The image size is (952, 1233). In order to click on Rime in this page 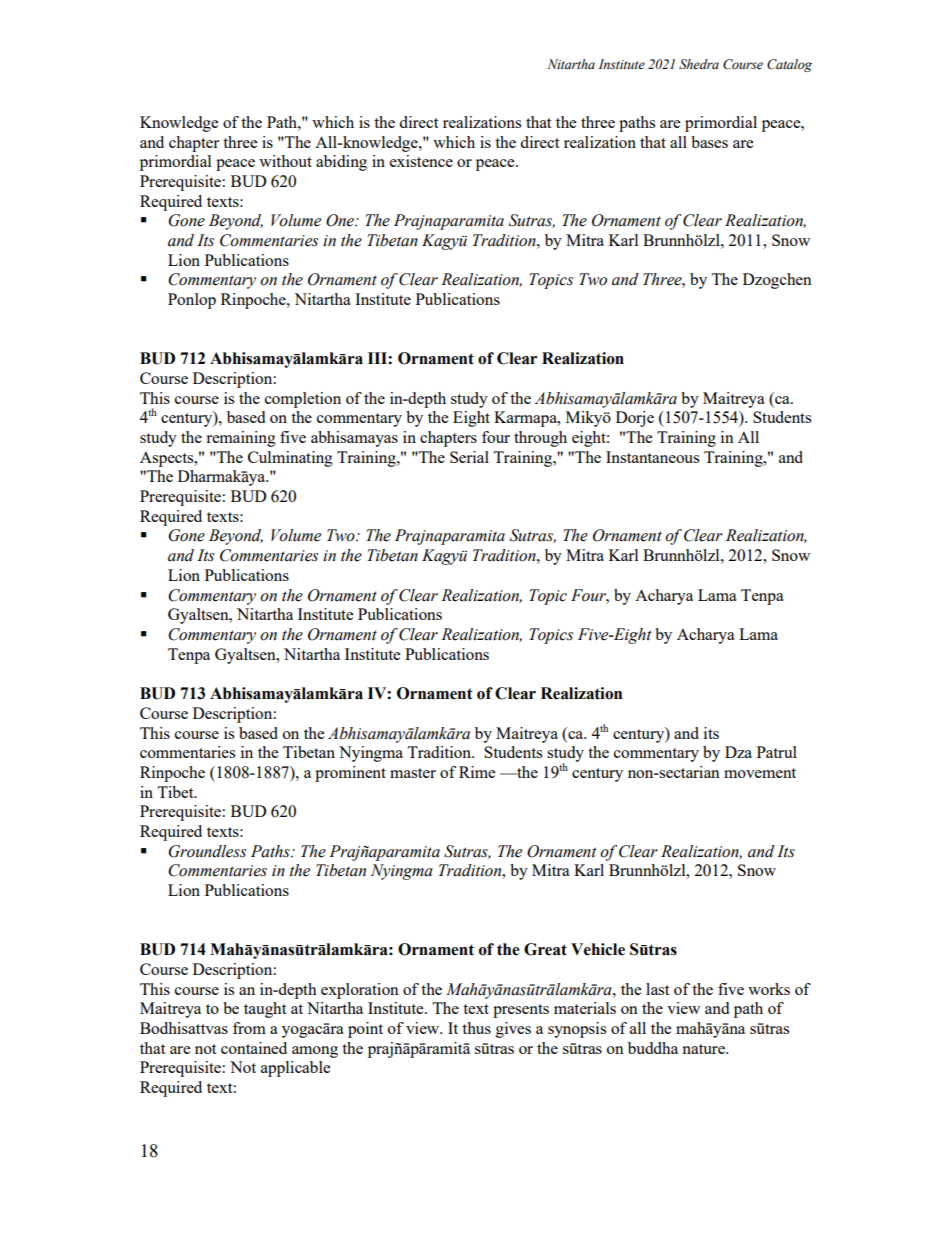, I will do `click(477, 772)`.
